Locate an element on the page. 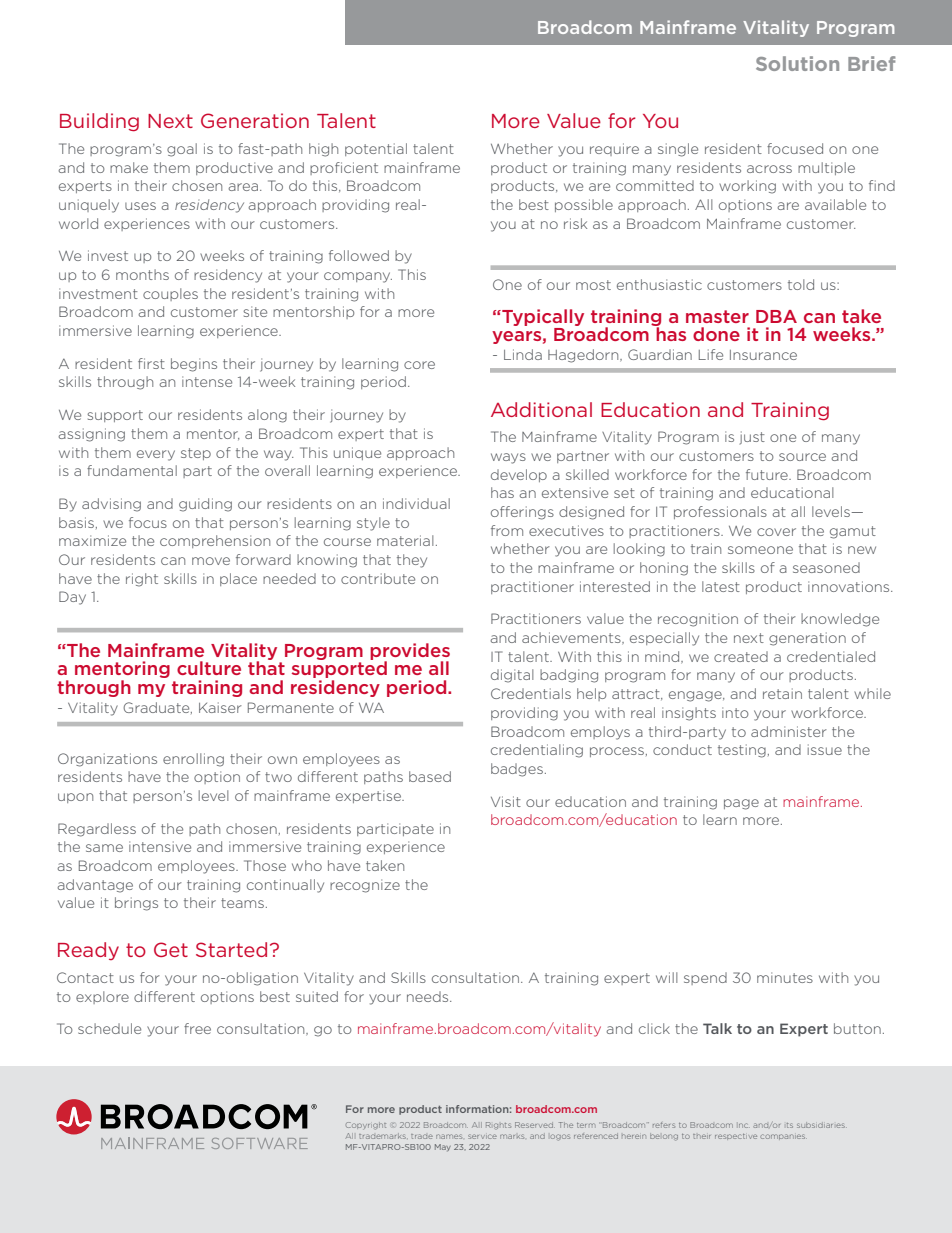 The height and width of the document is (1233, 952). Typically is located at coordinates (542, 317).
